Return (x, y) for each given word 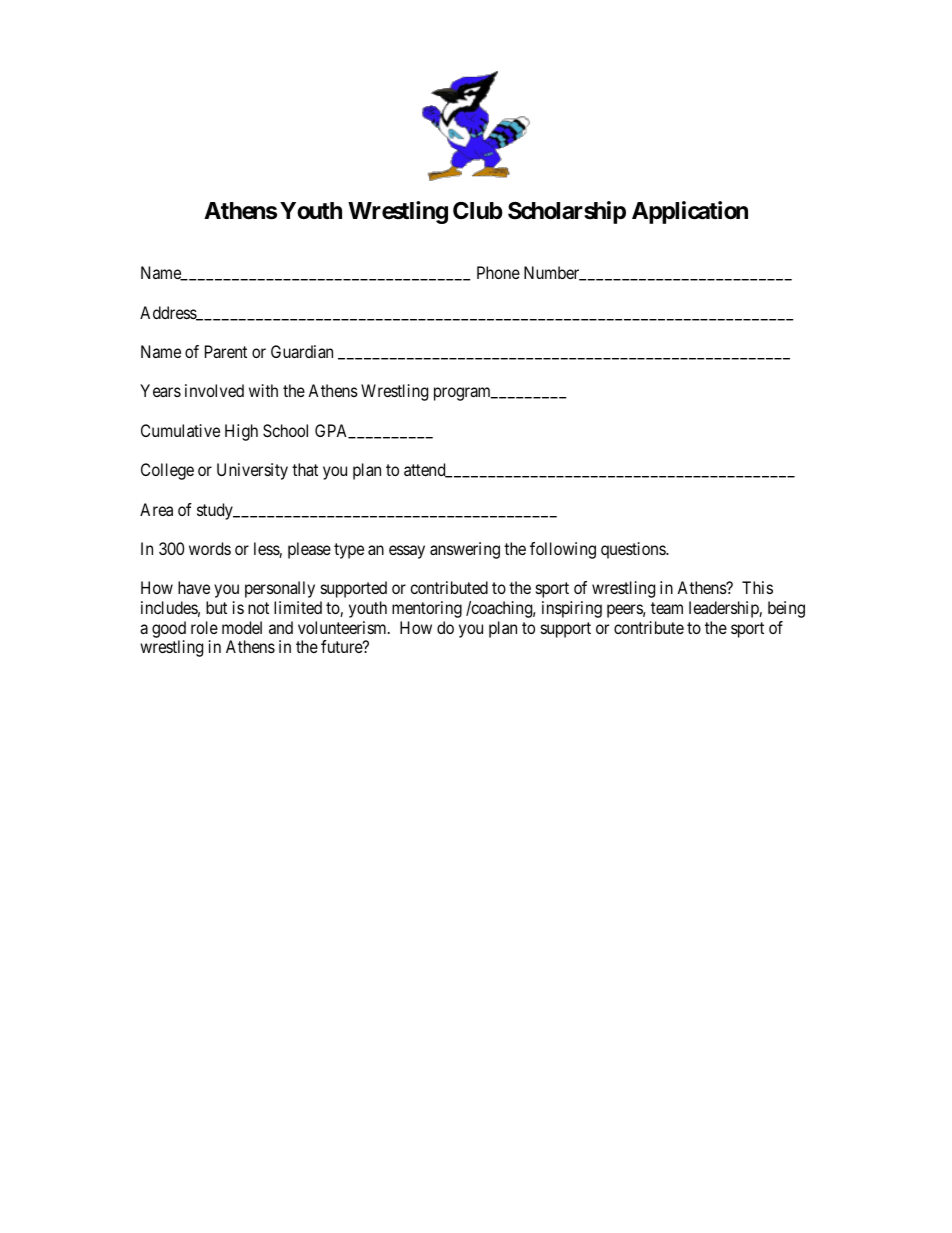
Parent (226, 351)
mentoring (427, 609)
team (667, 608)
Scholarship (567, 212)
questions (634, 550)
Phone (498, 272)
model (242, 627)
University (252, 471)
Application (690, 212)
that (305, 469)
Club (478, 210)
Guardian (302, 351)
